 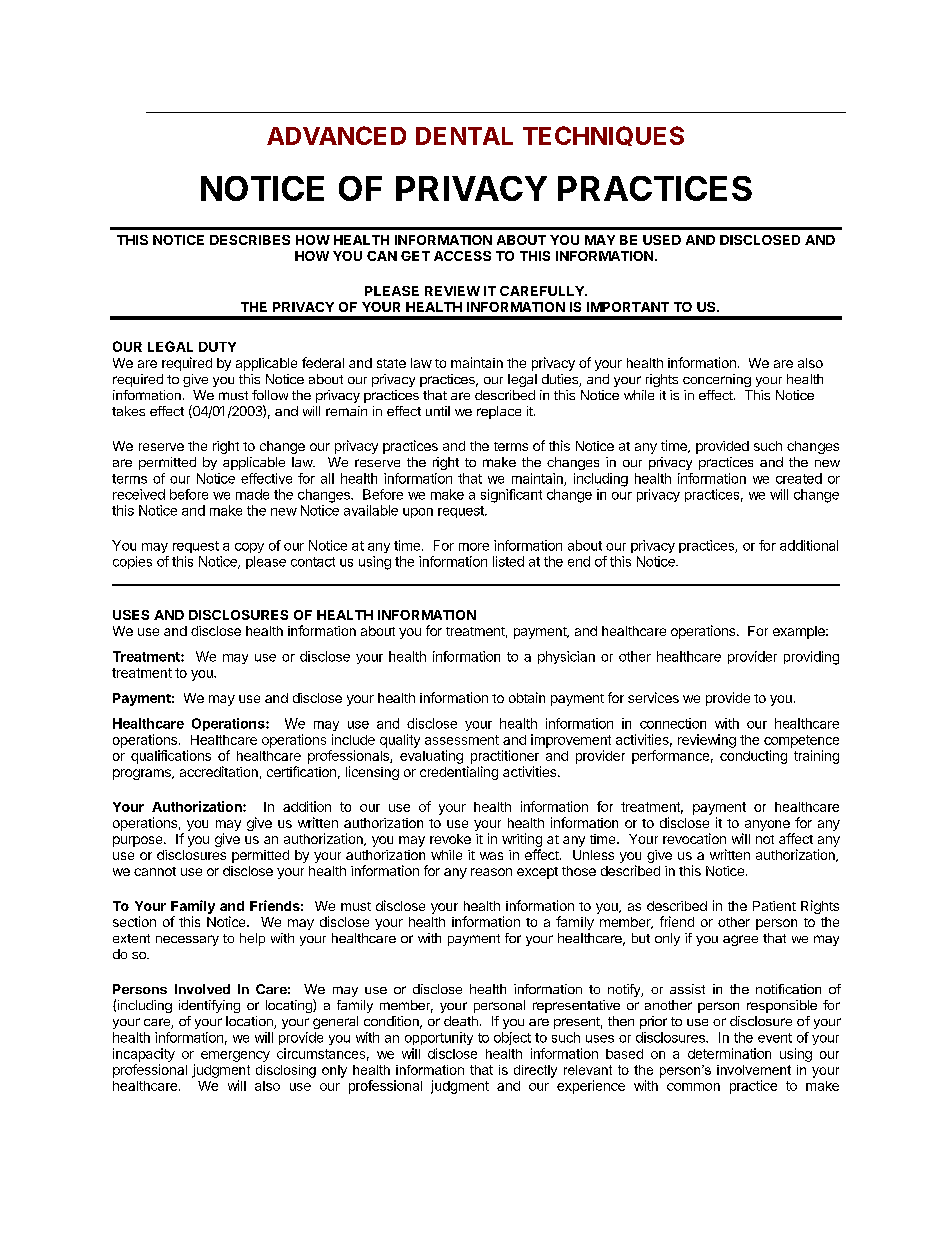 I want to click on emergency, so click(x=235, y=1056).
